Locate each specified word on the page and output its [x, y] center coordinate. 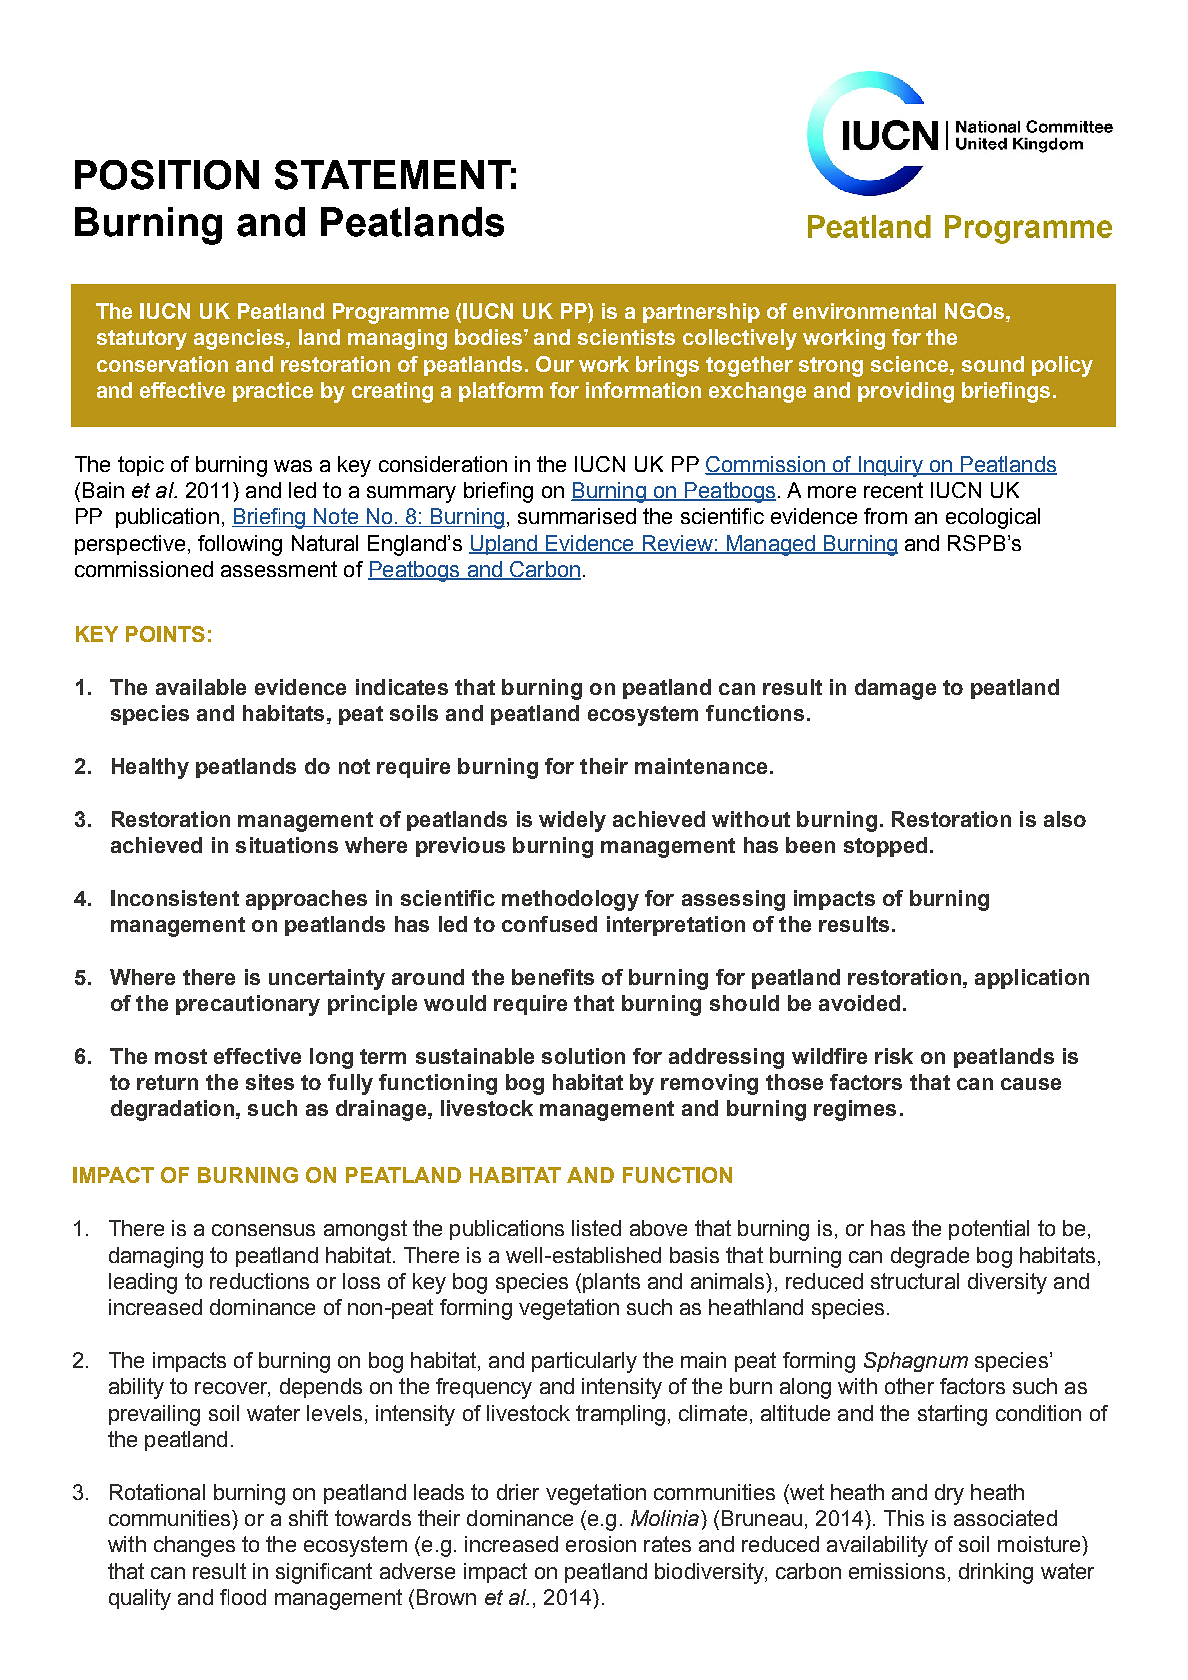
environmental [864, 311]
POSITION [167, 175]
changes [194, 1546]
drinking [996, 1573]
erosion [601, 1544]
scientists [626, 337]
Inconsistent [175, 898]
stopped [885, 847]
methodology [570, 900]
